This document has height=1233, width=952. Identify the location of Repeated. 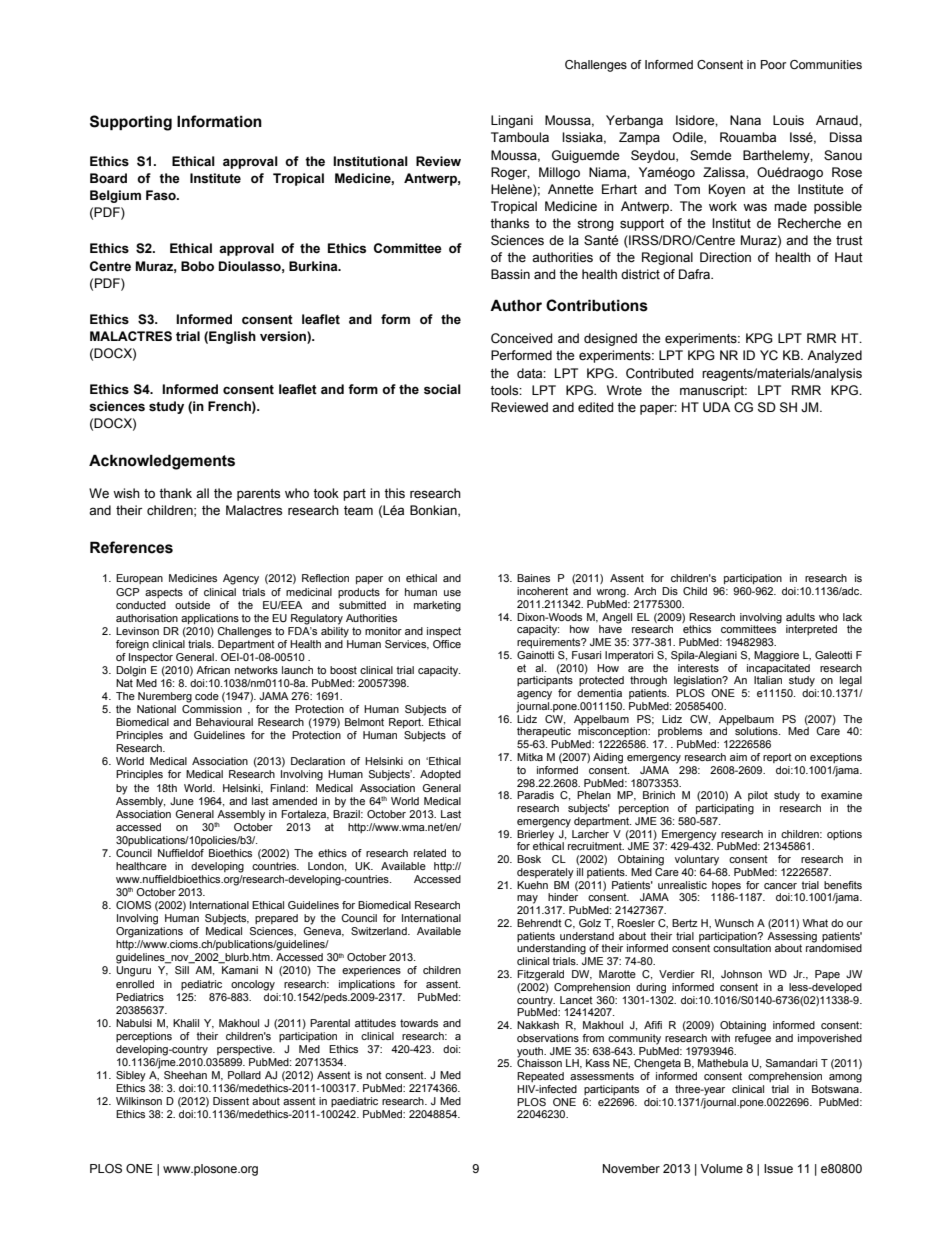
(540, 1077).
